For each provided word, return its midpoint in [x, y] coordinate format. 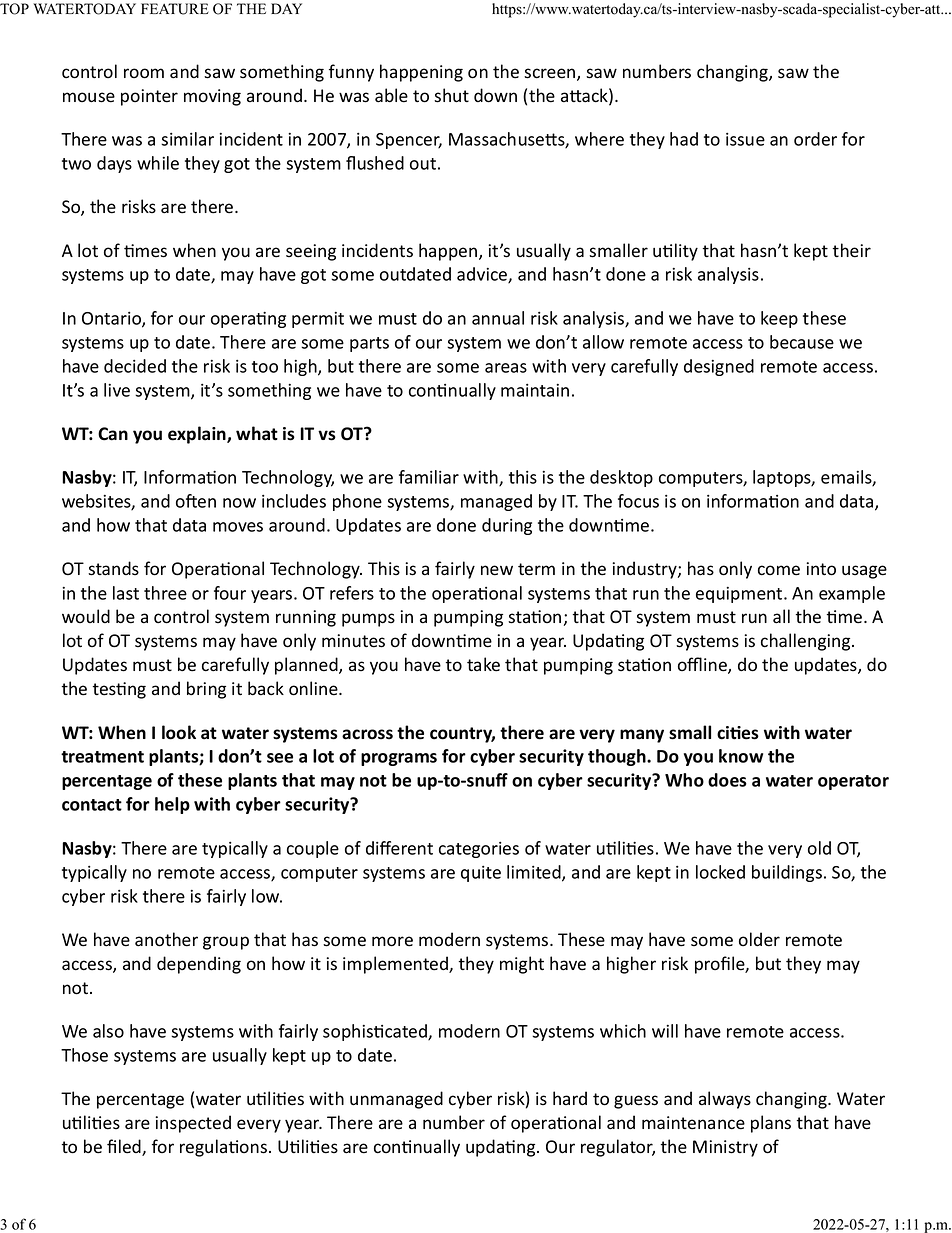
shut [451, 95]
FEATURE [175, 9]
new [497, 570]
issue [745, 139]
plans [771, 1124]
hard [570, 1098]
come [779, 570]
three [165, 593]
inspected [193, 1124]
